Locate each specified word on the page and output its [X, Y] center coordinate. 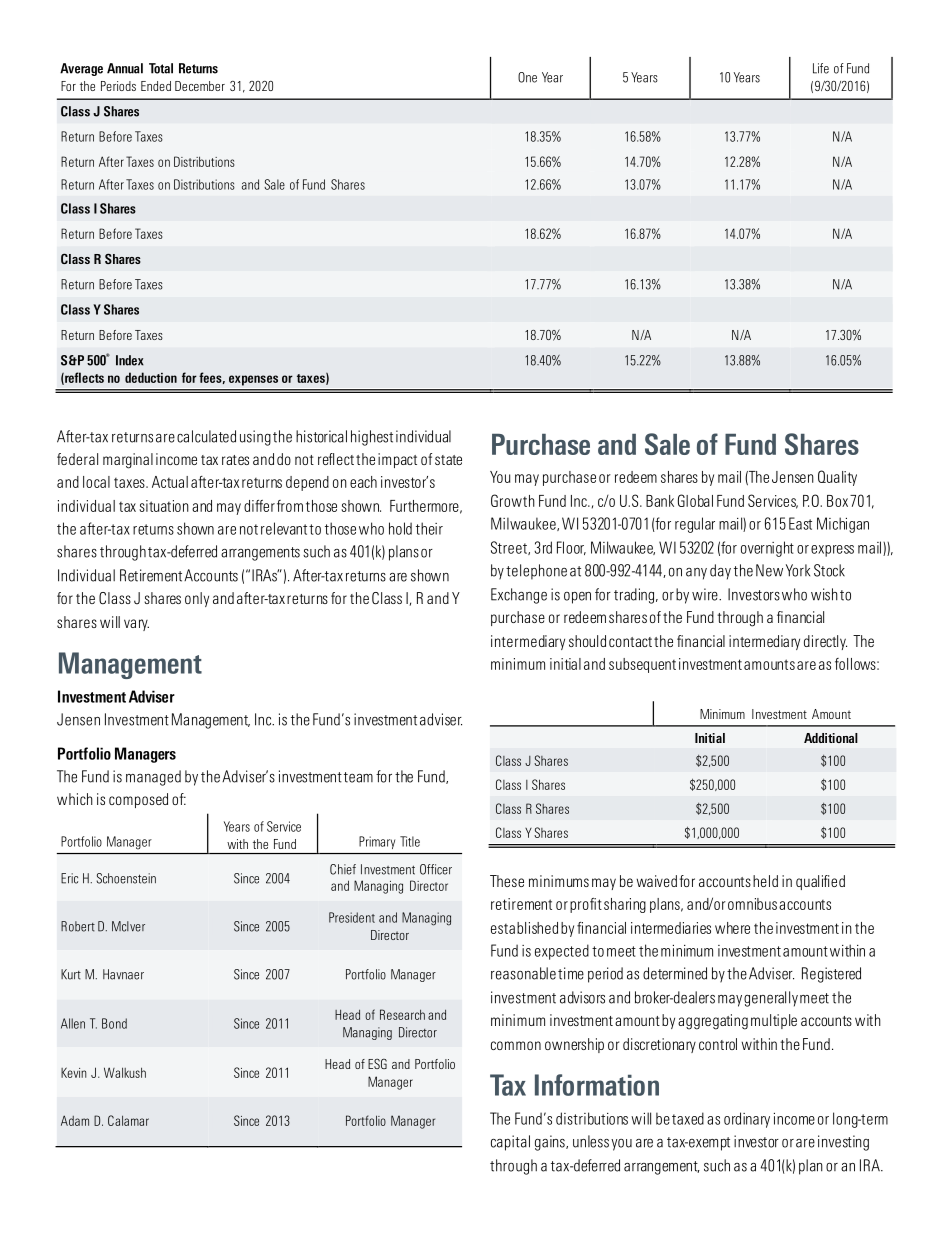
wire [706, 594]
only [197, 599]
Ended [156, 86]
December [200, 86]
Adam [75, 1120]
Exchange [519, 596]
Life [821, 68]
